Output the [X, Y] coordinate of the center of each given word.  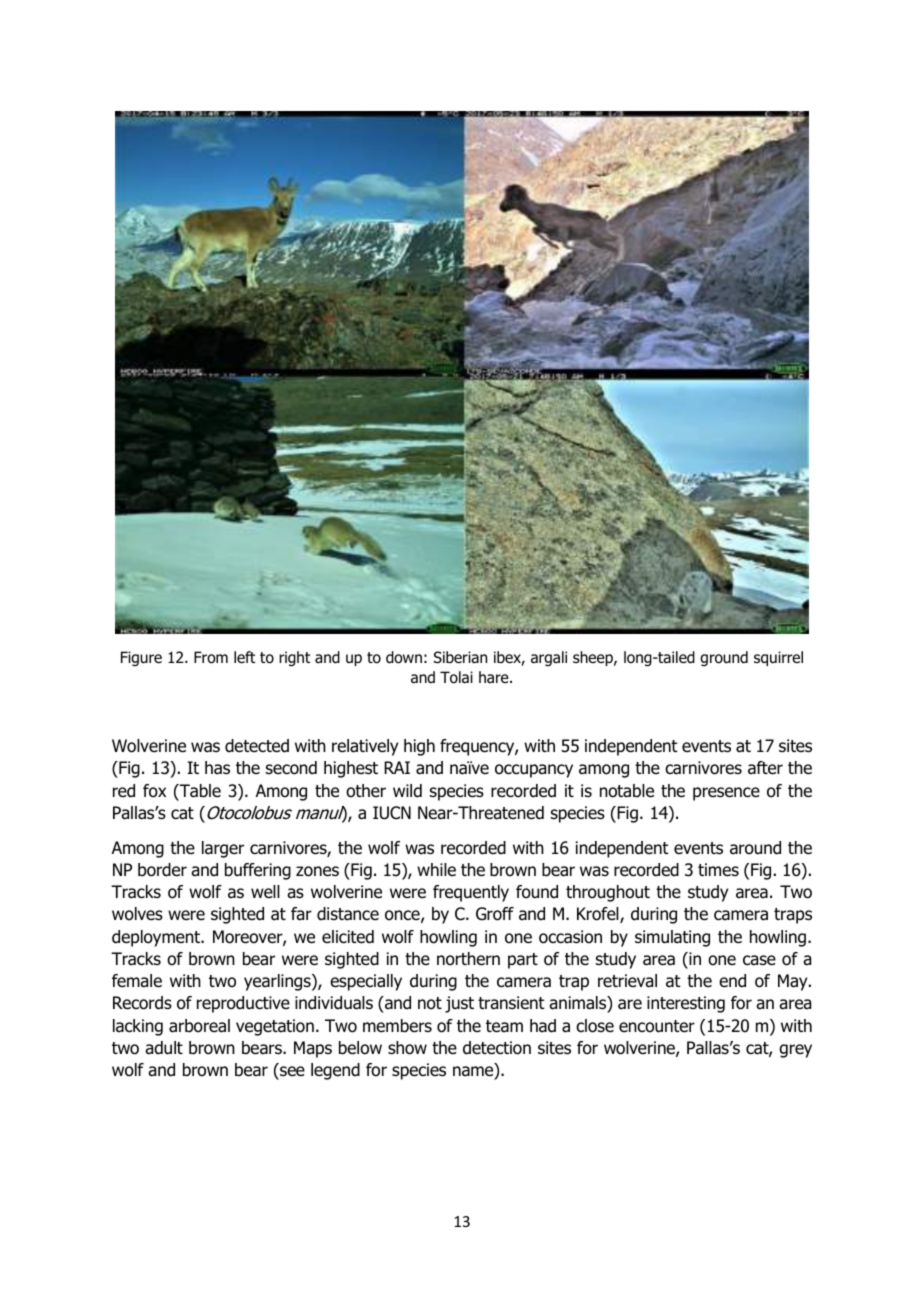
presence [726, 794]
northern [468, 959]
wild [407, 791]
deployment [157, 938]
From [211, 657]
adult [164, 1048]
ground [724, 658]
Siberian [460, 657]
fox [154, 791]
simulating [672, 938]
